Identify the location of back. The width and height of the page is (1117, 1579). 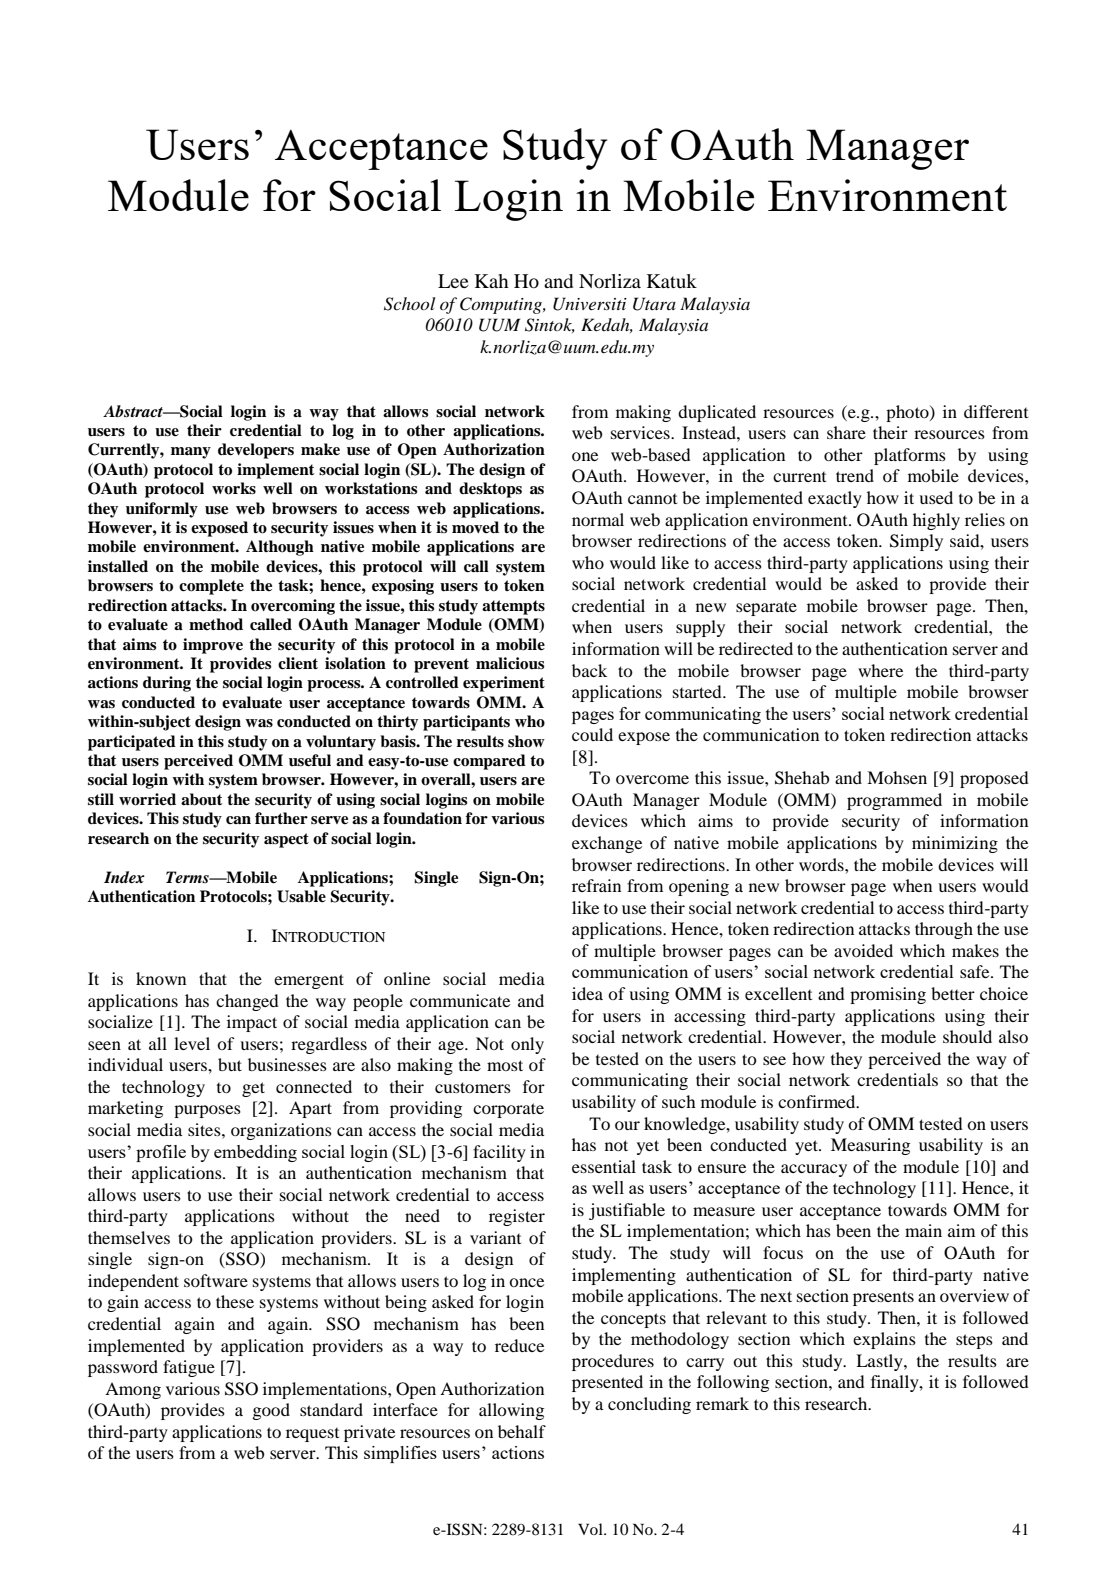
(589, 670).
